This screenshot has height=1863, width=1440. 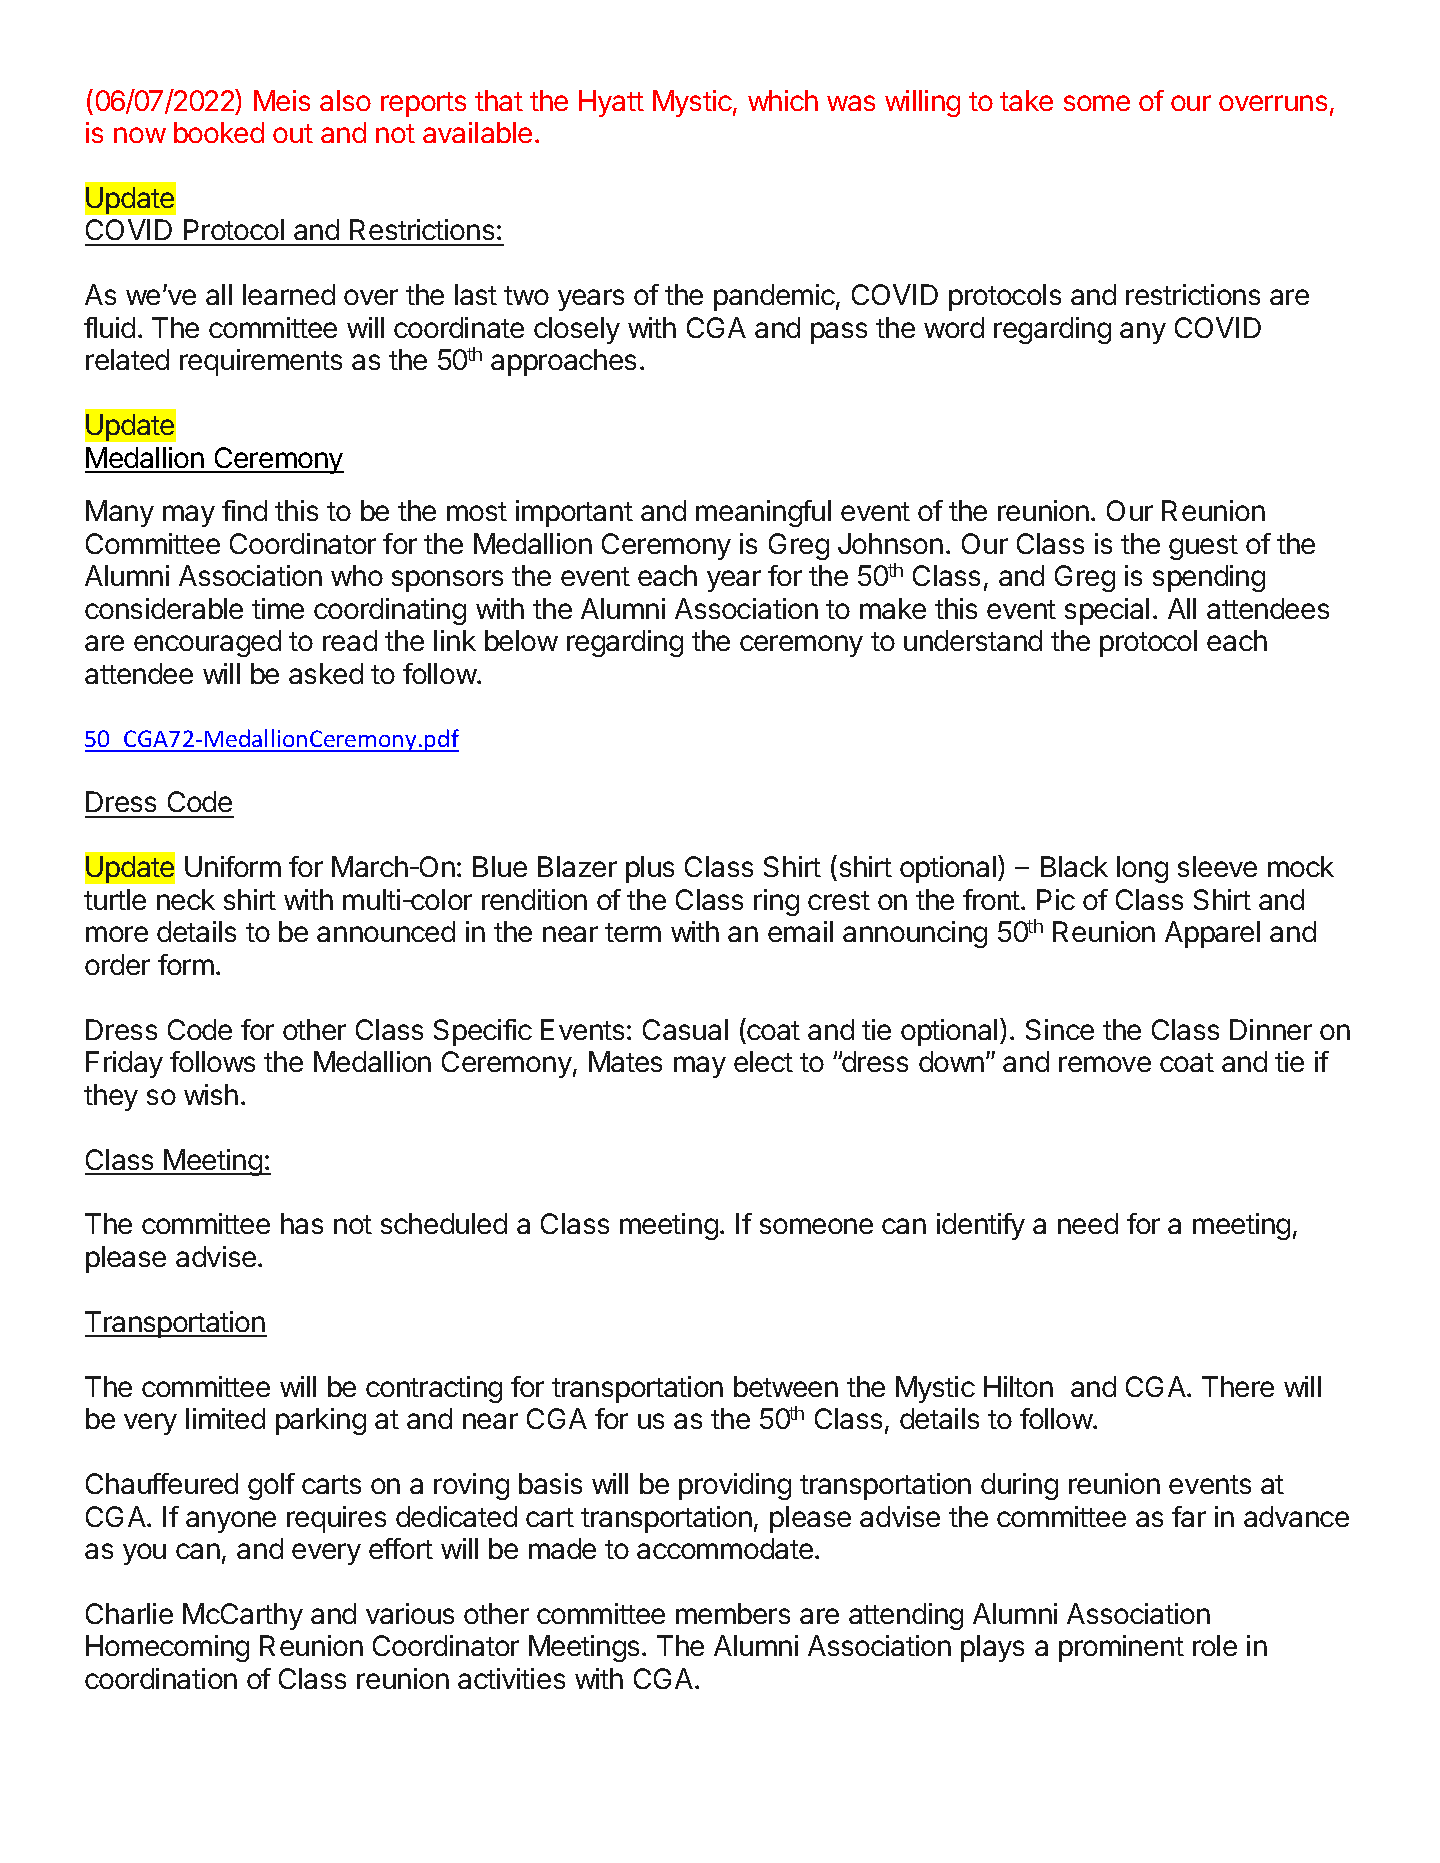 What do you see at coordinates (763, 1061) in the screenshot?
I see `elect` at bounding box center [763, 1061].
